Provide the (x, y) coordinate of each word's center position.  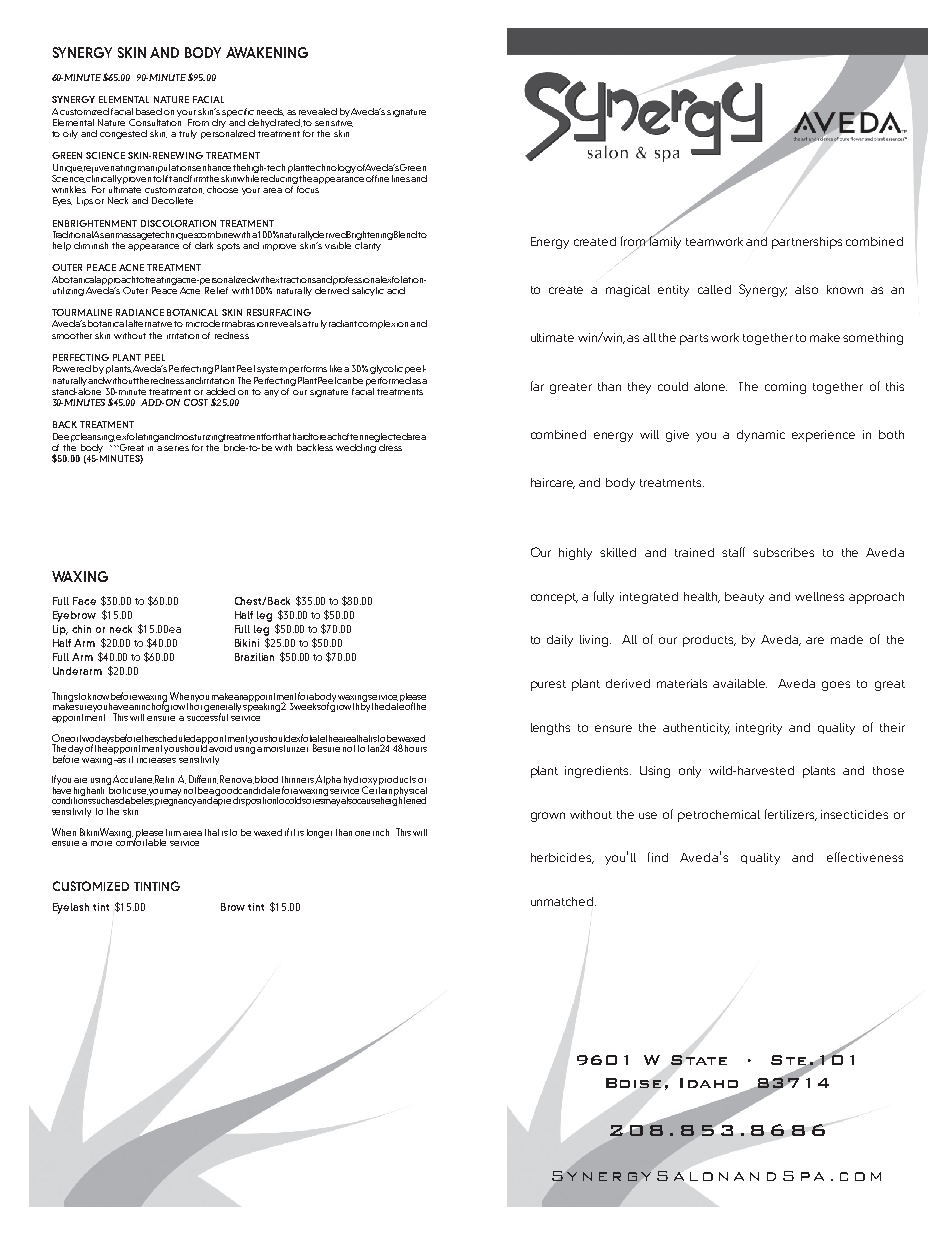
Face (84, 601)
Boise (633, 1083)
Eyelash (71, 908)
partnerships (807, 243)
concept (554, 598)
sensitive (334, 121)
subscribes (783, 552)
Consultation (155, 121)
